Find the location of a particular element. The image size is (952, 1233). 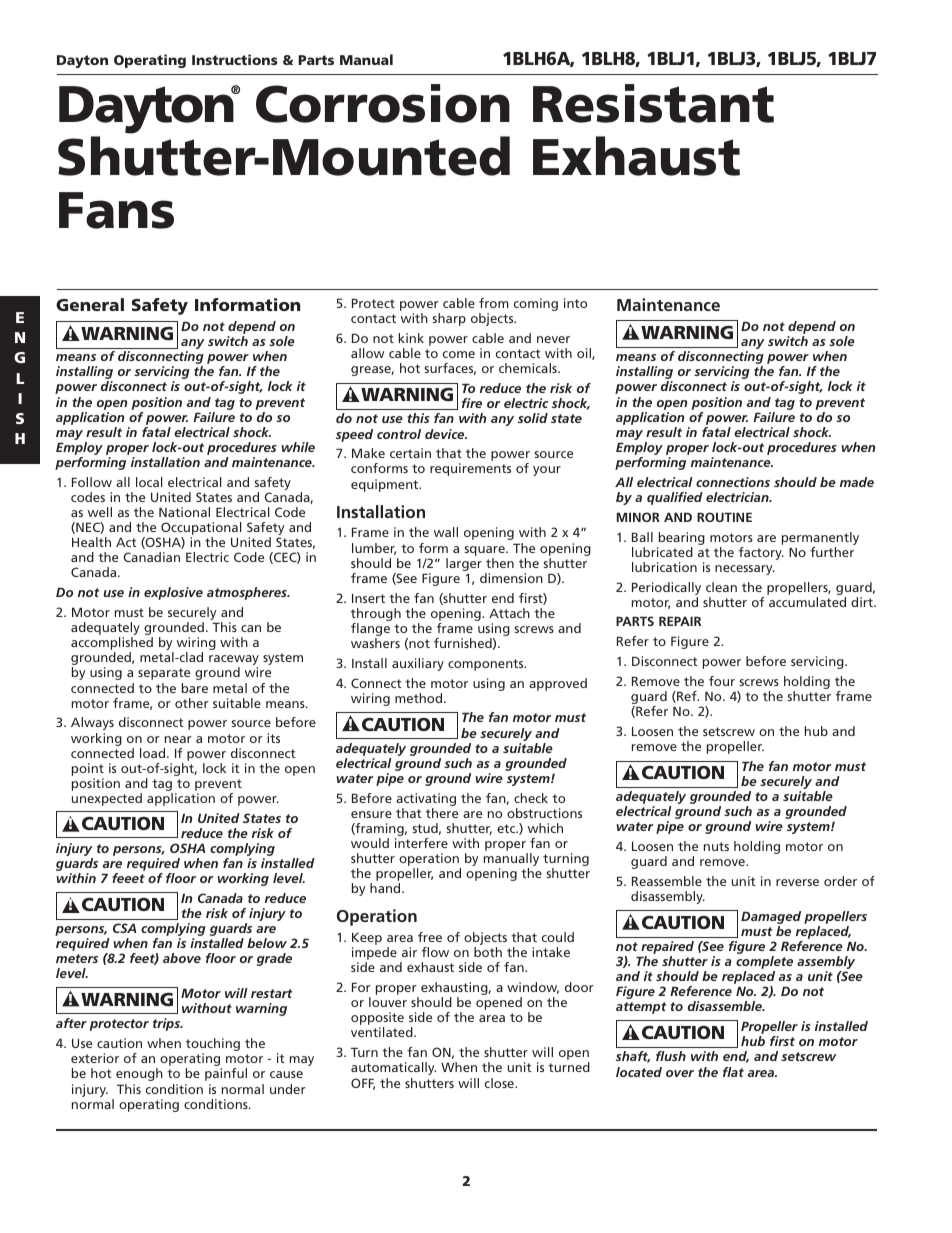

Instructions is located at coordinates (235, 59).
